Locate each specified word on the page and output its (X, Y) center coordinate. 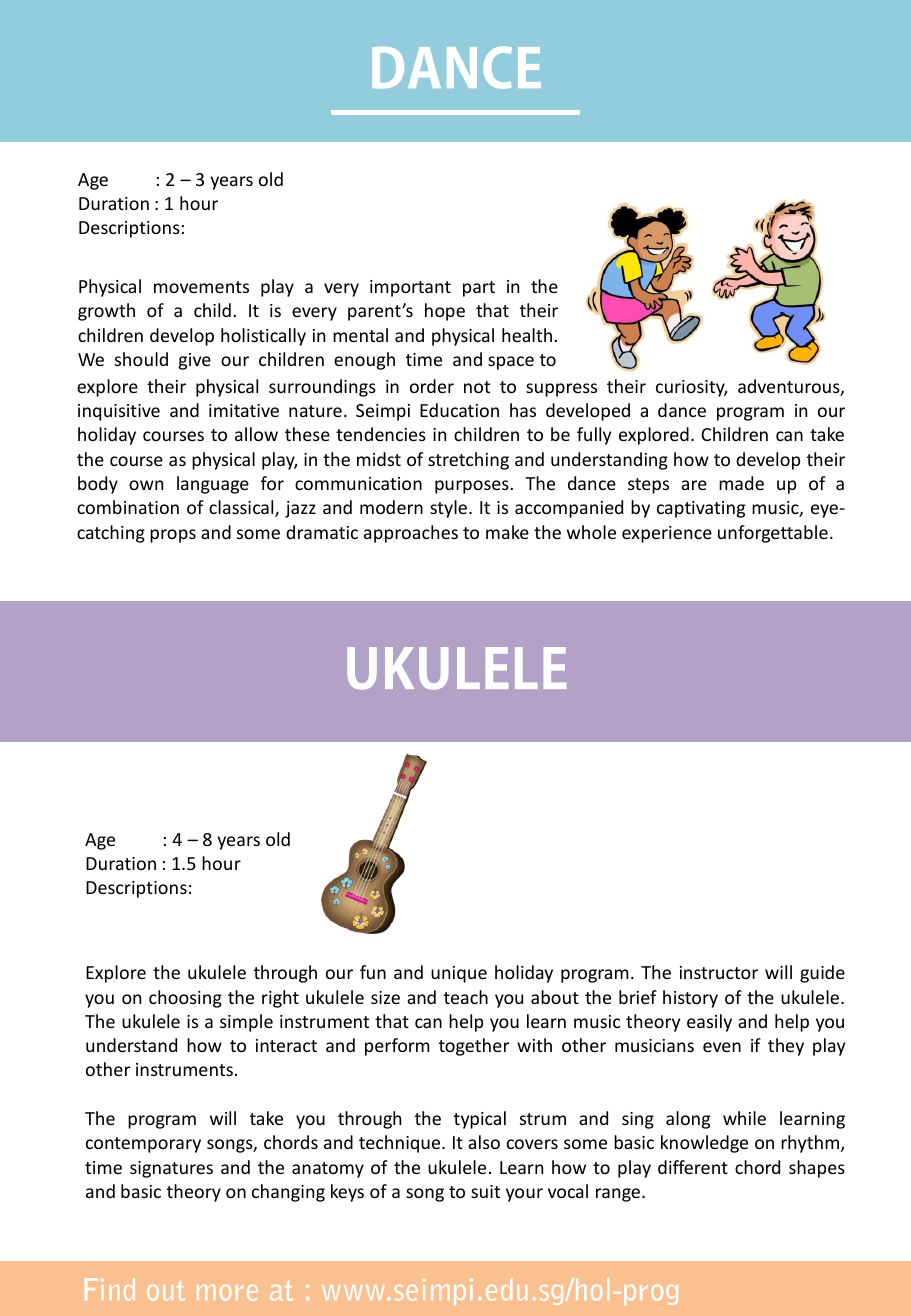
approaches (411, 534)
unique (459, 974)
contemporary (143, 1145)
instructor (719, 972)
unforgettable (773, 534)
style (450, 509)
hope (445, 312)
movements (201, 287)
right (280, 999)
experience (667, 534)
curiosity (691, 388)
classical (242, 508)
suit (485, 1191)
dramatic (322, 532)
